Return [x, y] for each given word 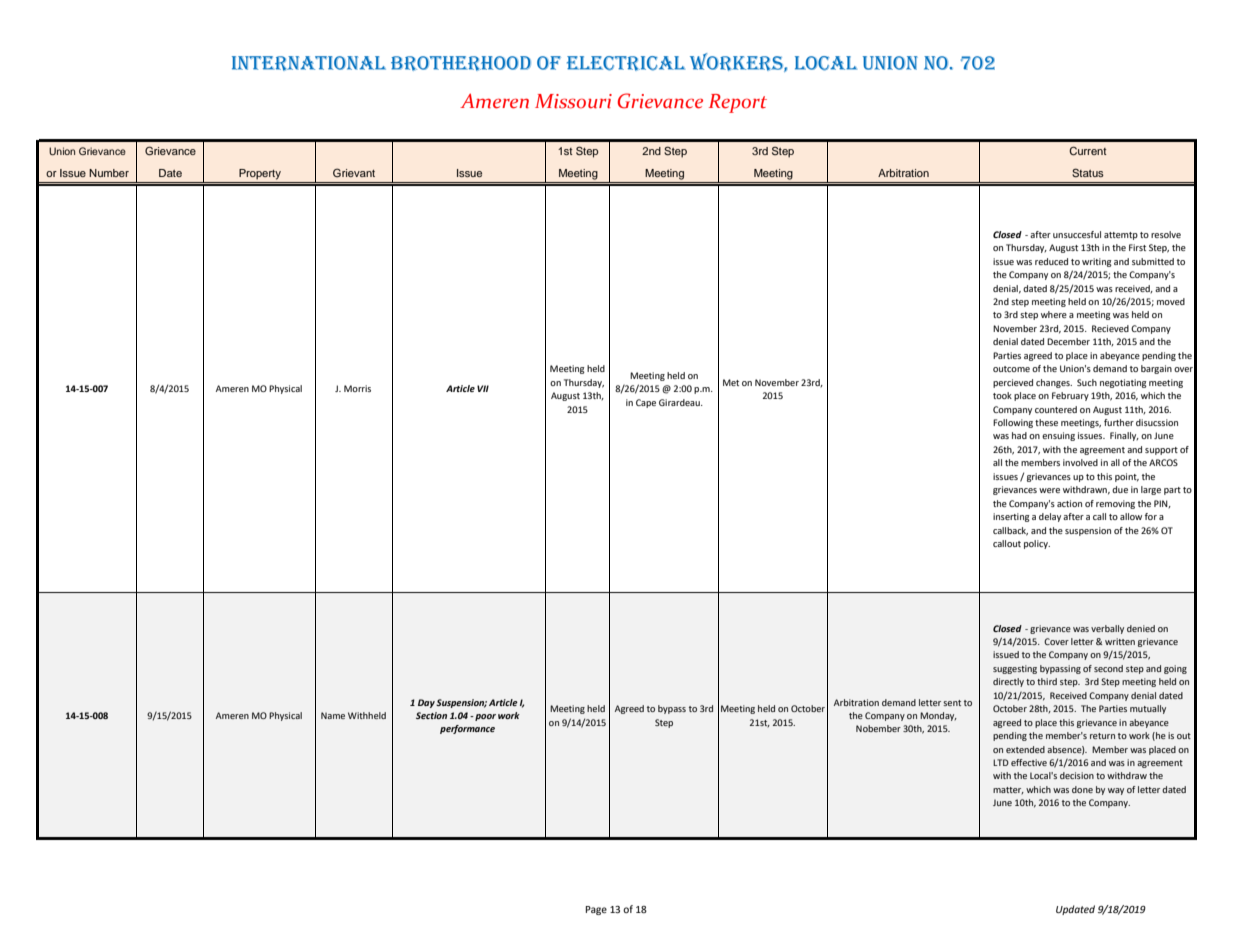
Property [260, 174]
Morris [357, 388]
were [1049, 490]
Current [1088, 151]
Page [596, 910]
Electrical [626, 63]
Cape [646, 403]
